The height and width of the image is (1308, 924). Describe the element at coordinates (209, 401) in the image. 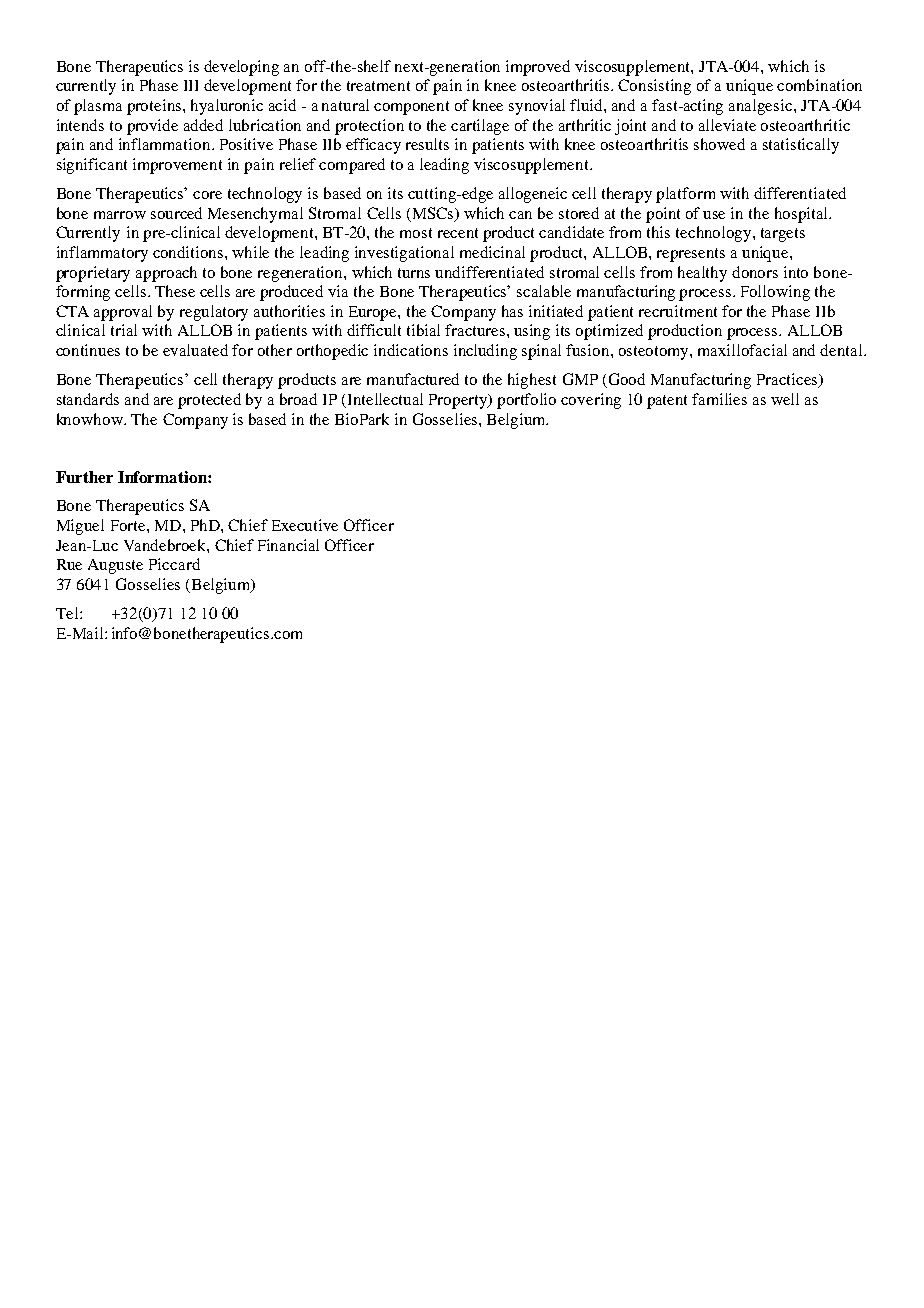

I see `protected` at that location.
